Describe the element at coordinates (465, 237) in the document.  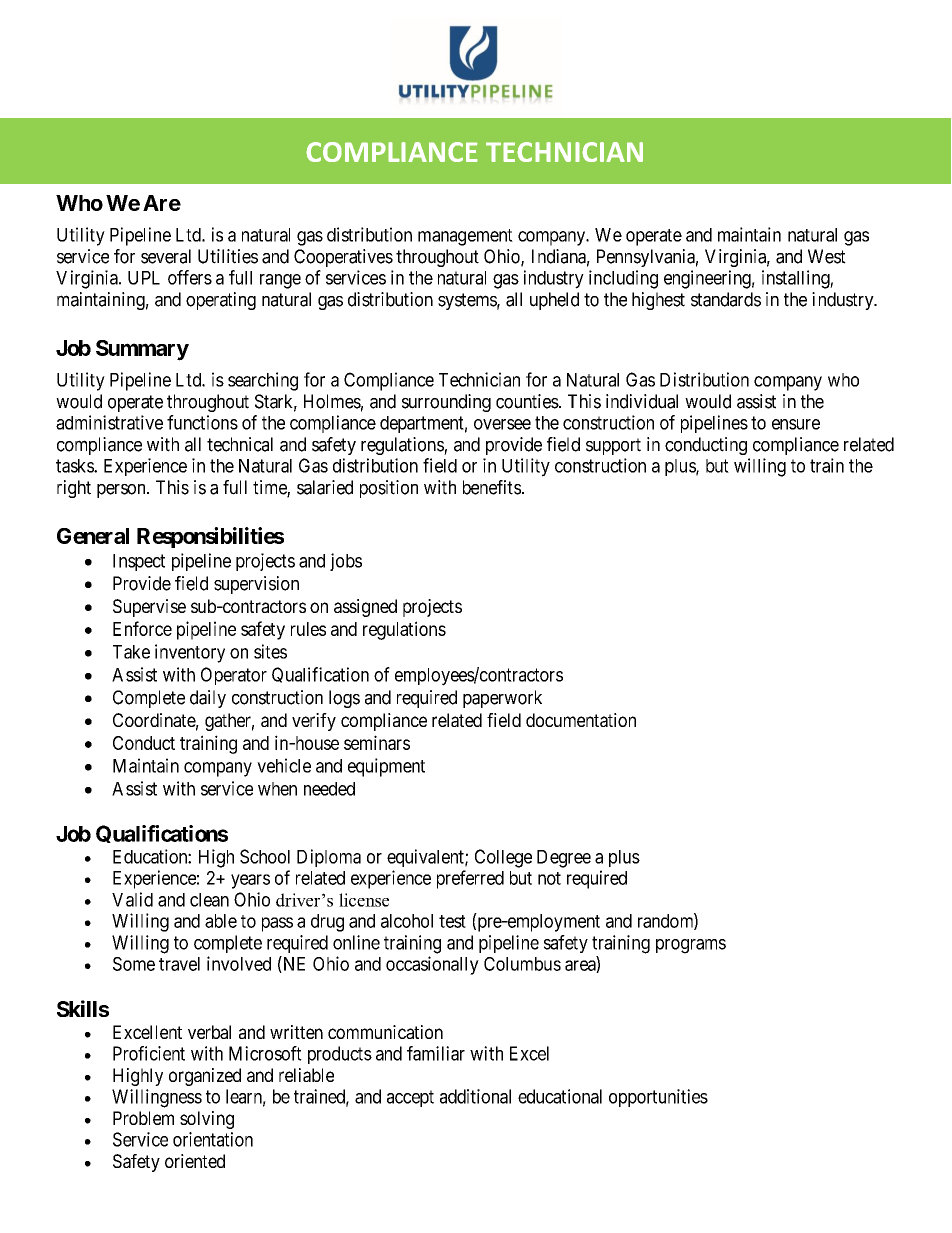
I see `management` at that location.
